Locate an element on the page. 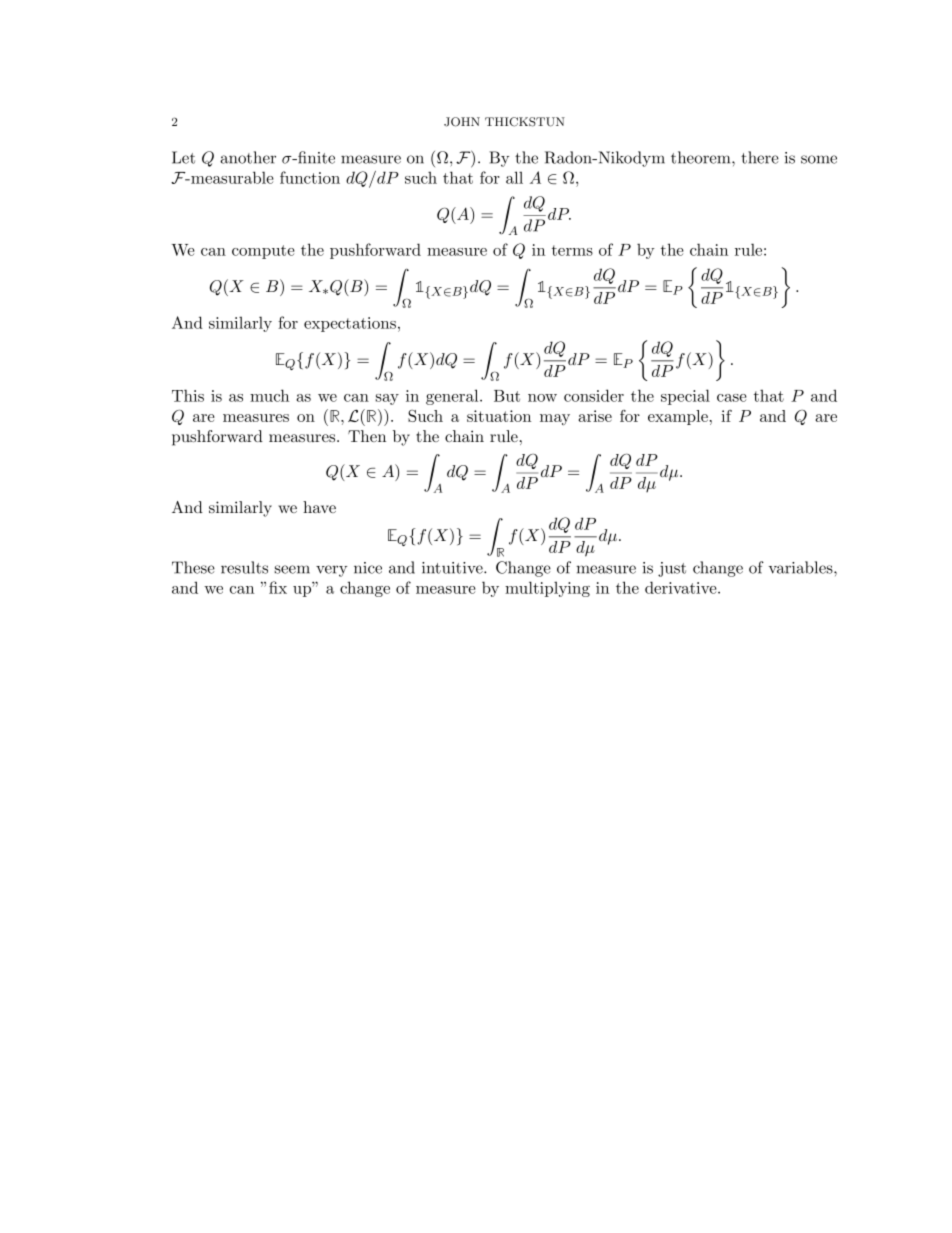  much is located at coordinates (269, 395).
